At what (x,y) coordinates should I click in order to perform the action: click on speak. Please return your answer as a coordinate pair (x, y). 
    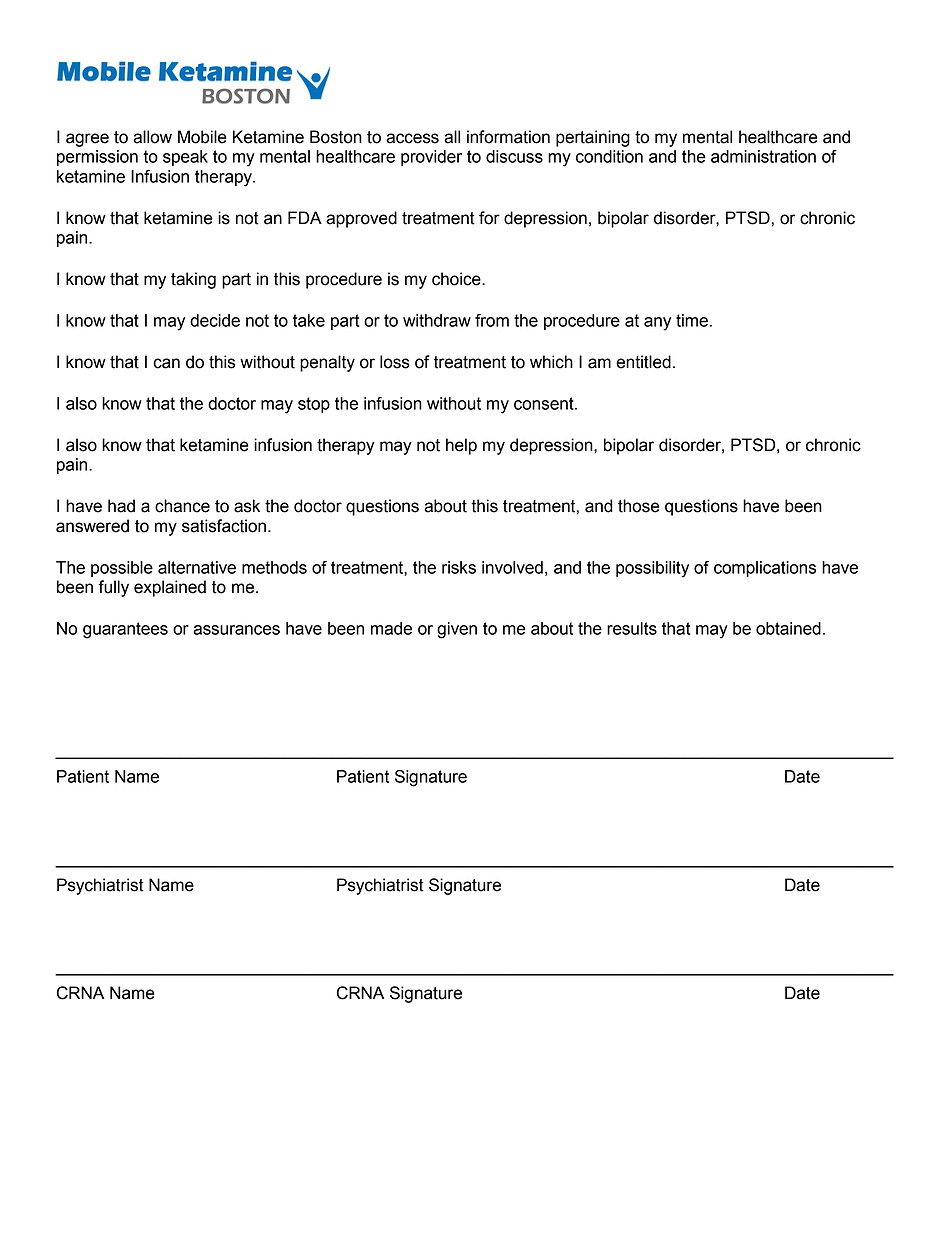
    Looking at the image, I should click on (185, 158).
